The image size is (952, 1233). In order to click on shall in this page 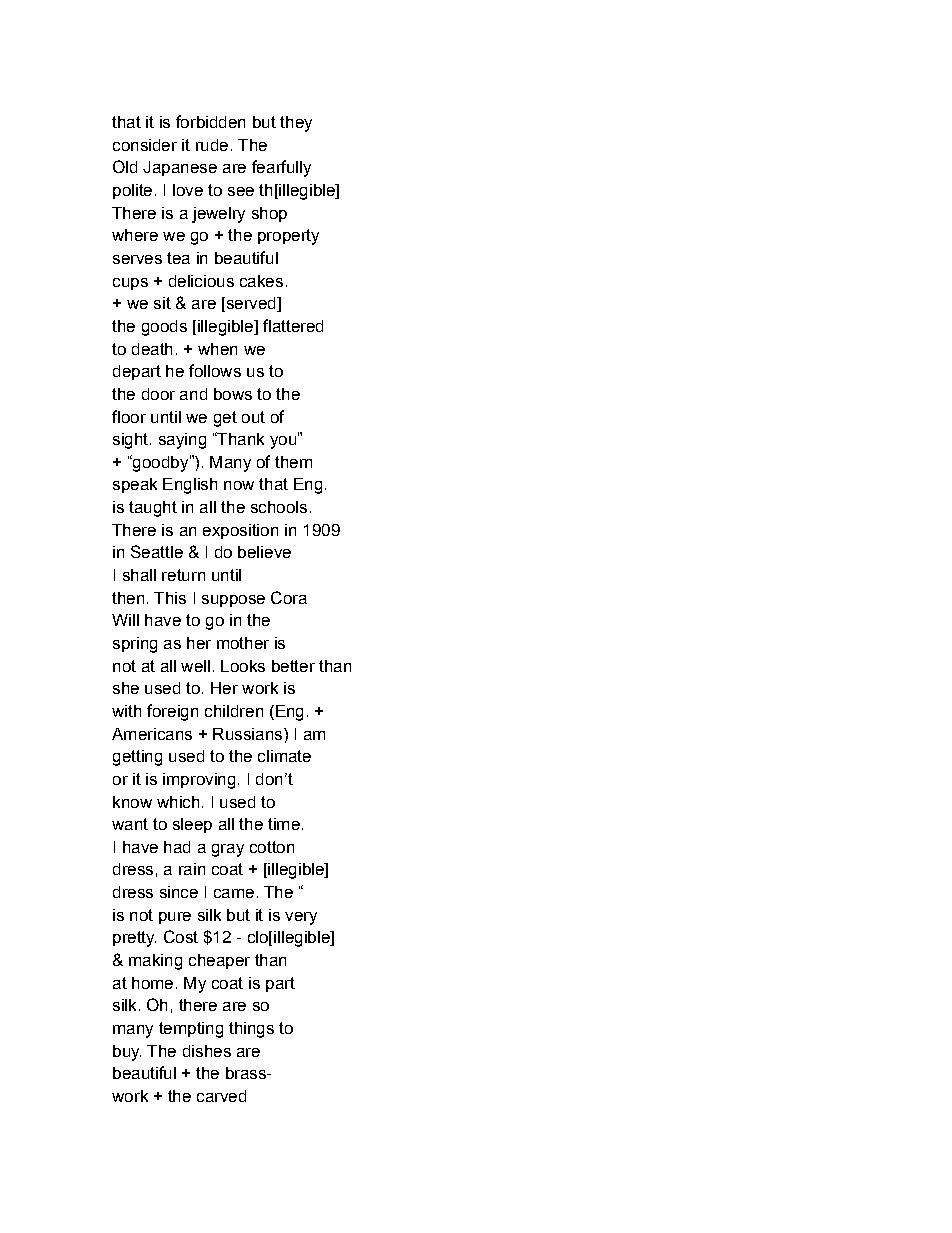, I will do `click(139, 575)`.
